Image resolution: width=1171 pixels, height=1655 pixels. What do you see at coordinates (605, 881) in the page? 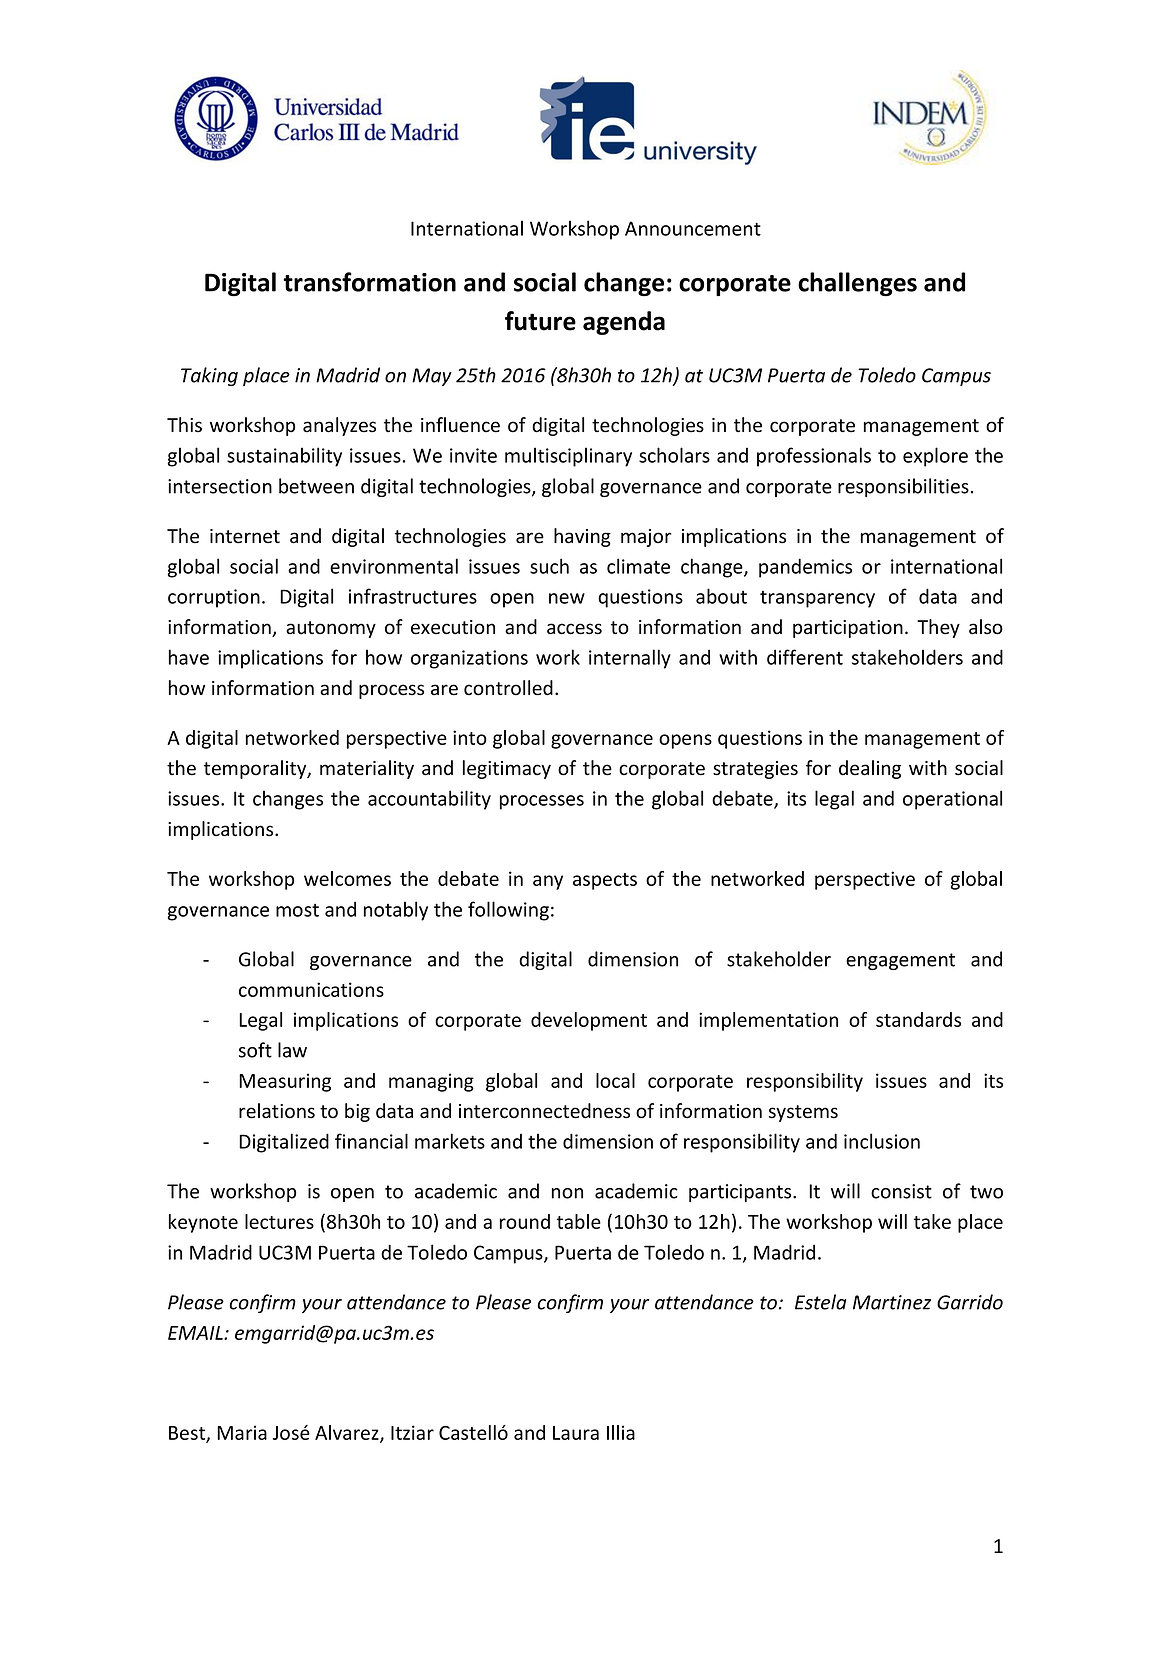
I see `aspects` at bounding box center [605, 881].
